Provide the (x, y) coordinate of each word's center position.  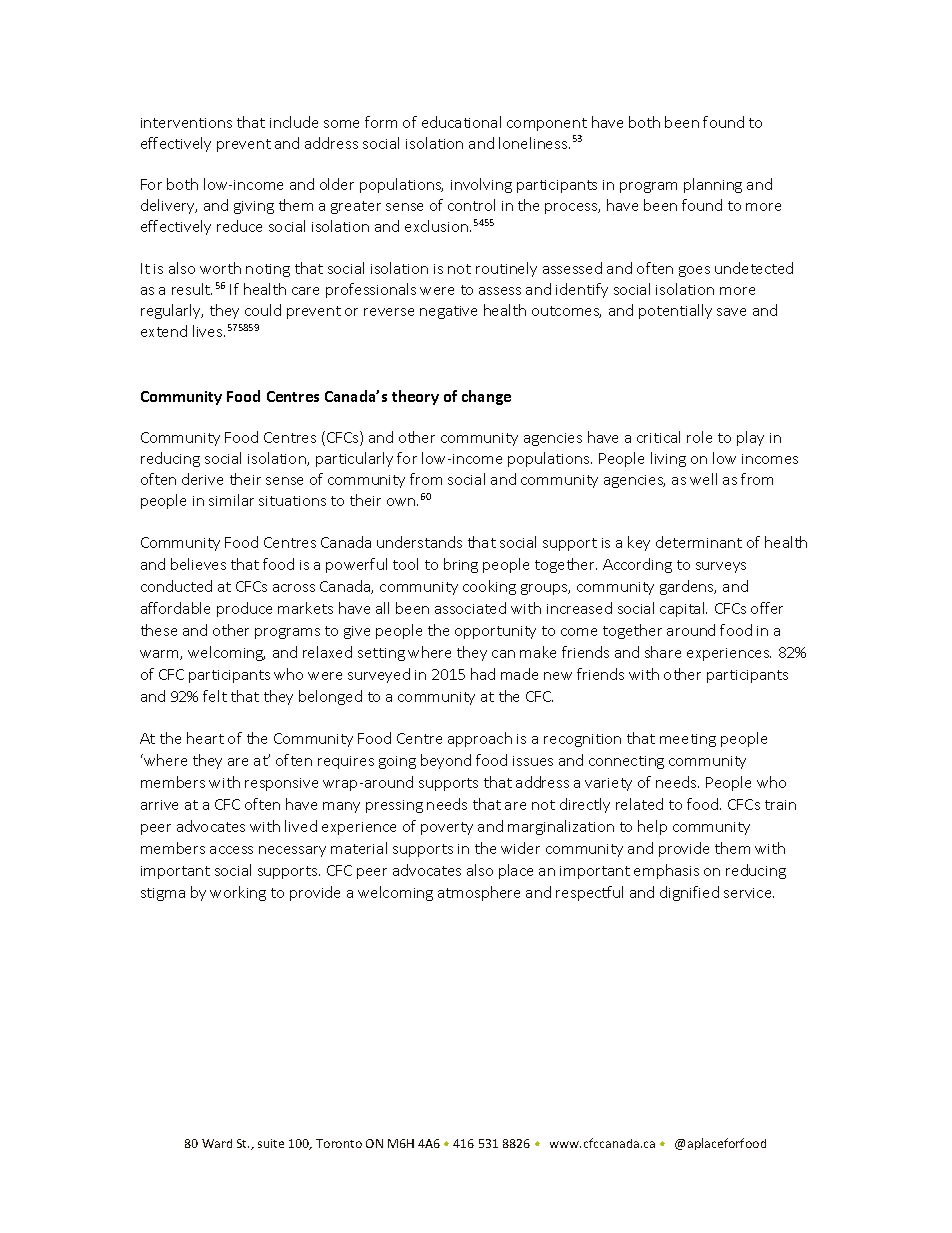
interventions (186, 123)
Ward (217, 1143)
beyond (446, 761)
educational (461, 122)
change (486, 397)
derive (202, 479)
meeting (688, 740)
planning (713, 185)
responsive (281, 784)
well (703, 479)
